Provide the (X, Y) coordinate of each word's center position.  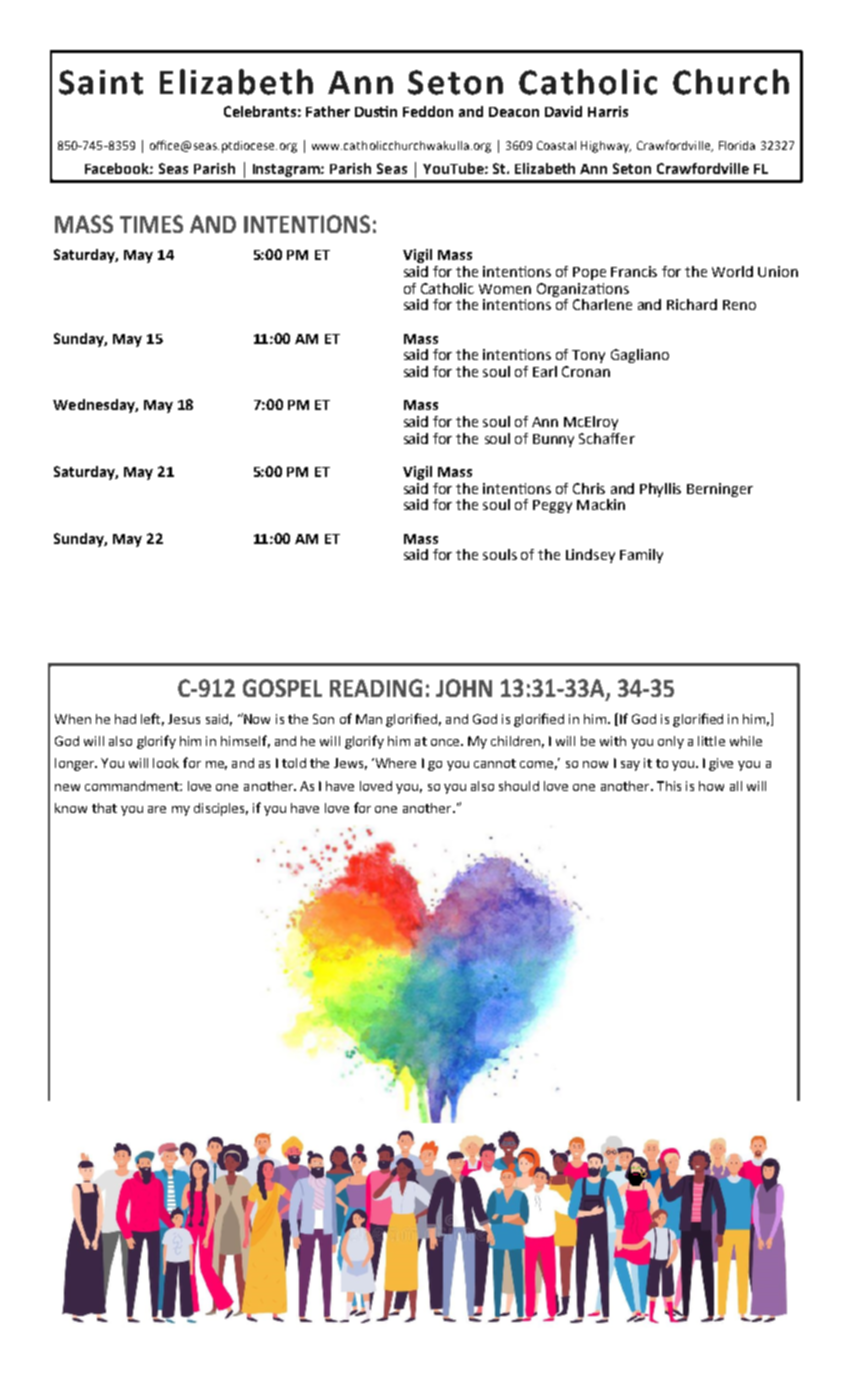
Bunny (553, 440)
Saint (101, 82)
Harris (608, 111)
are (157, 809)
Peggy (552, 506)
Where (394, 763)
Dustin (376, 111)
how (711, 786)
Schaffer (607, 438)
